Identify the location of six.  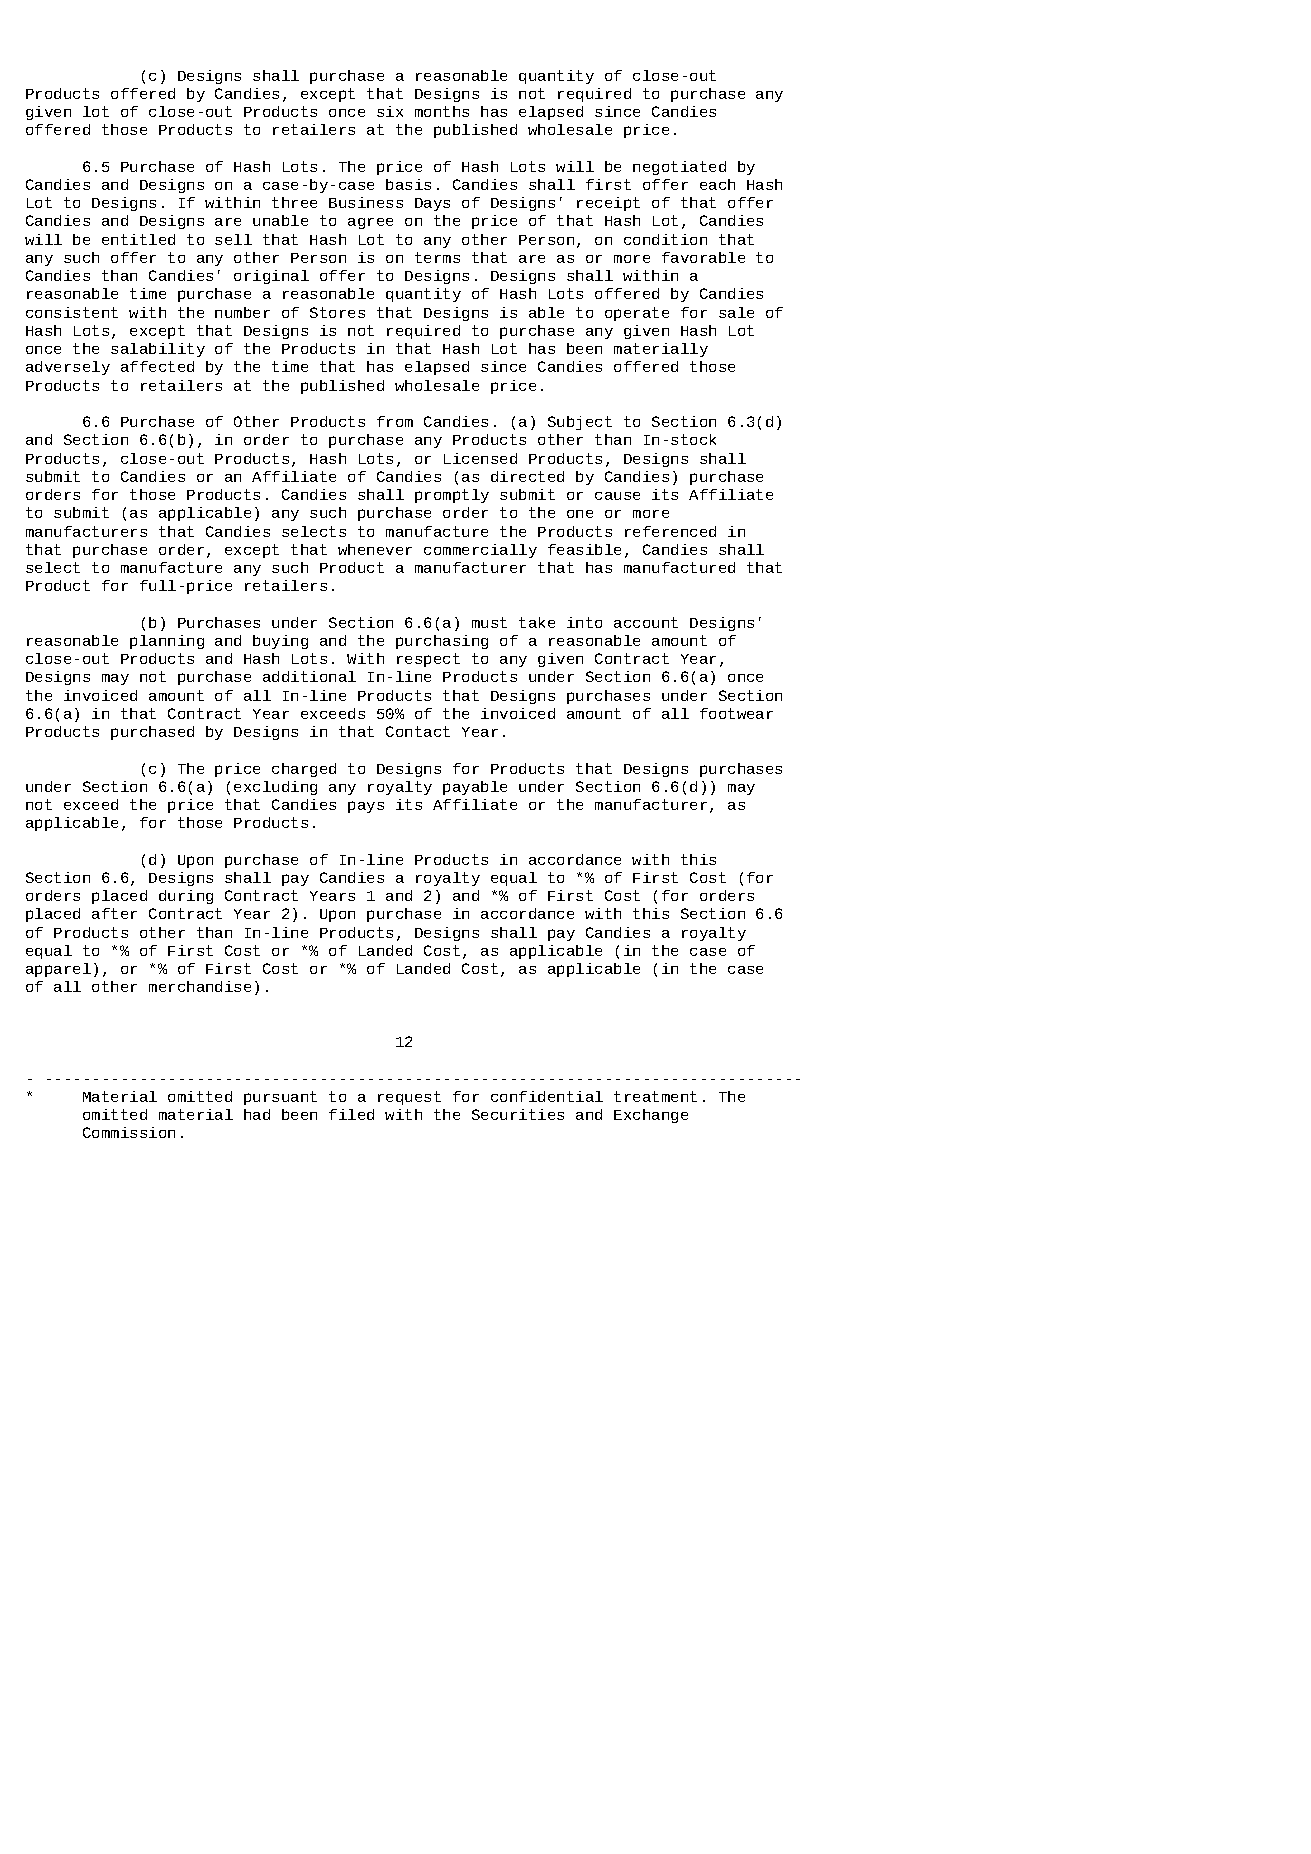
(390, 111).
